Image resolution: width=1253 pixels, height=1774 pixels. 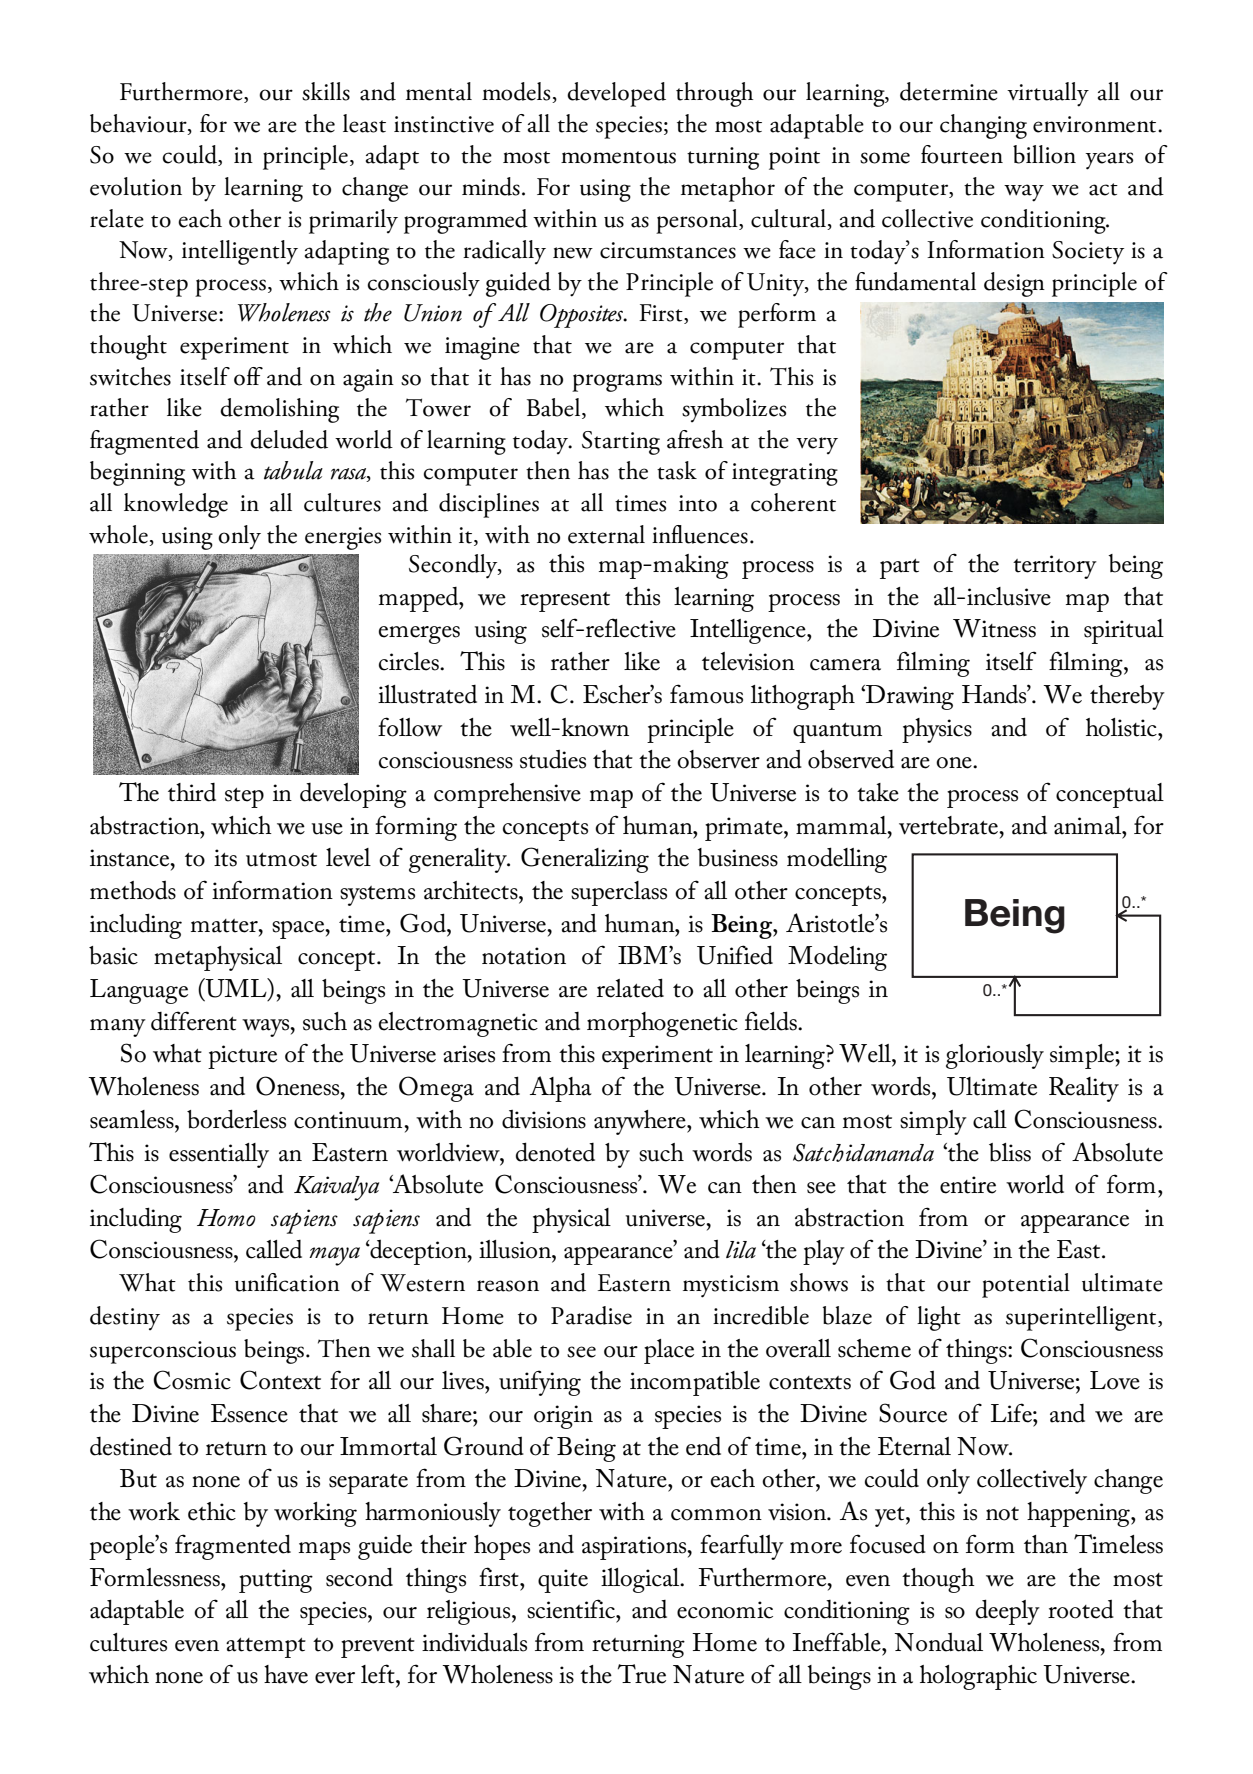 I want to click on Paradise, so click(x=591, y=1315).
